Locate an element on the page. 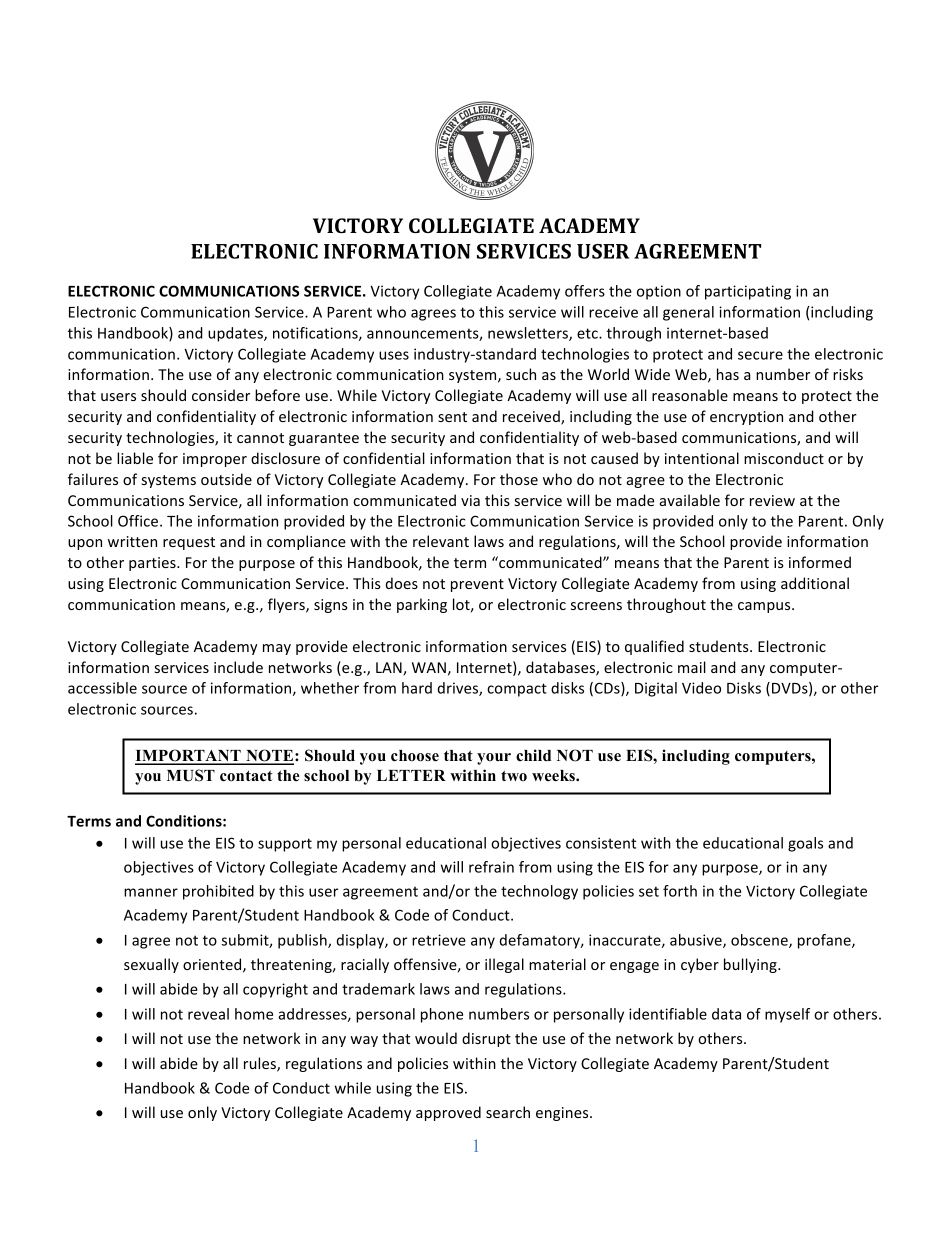 This document has width=952, height=1233. review is located at coordinates (772, 500).
